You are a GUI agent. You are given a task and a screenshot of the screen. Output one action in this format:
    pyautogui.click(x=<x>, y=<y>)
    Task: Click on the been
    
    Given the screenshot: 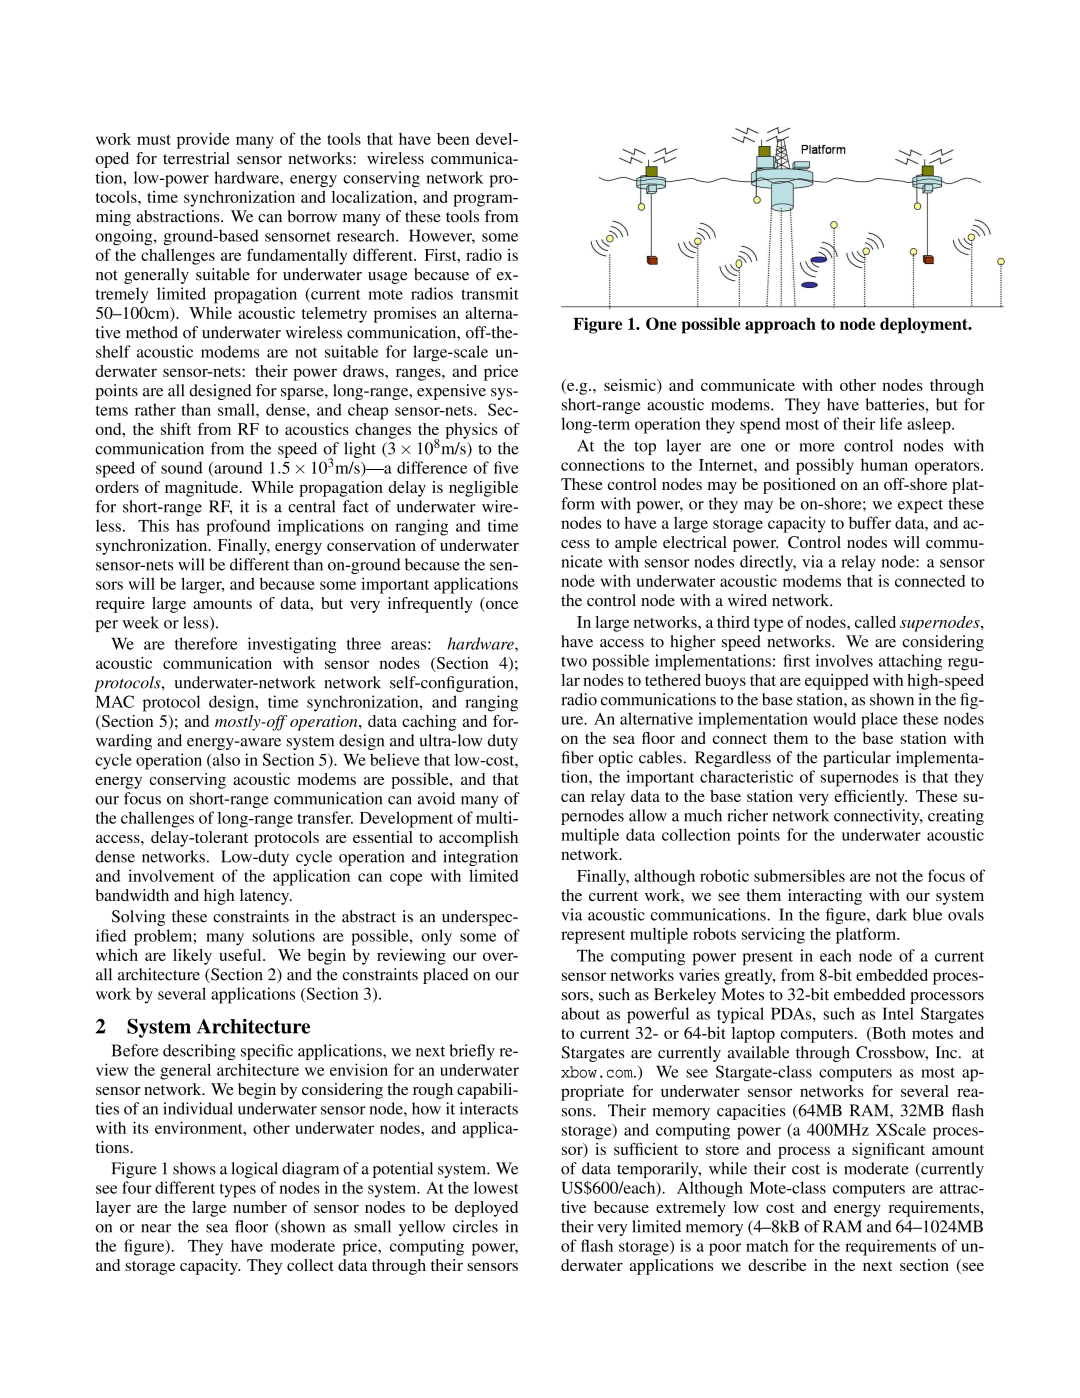 What is the action you would take?
    pyautogui.click(x=453, y=139)
